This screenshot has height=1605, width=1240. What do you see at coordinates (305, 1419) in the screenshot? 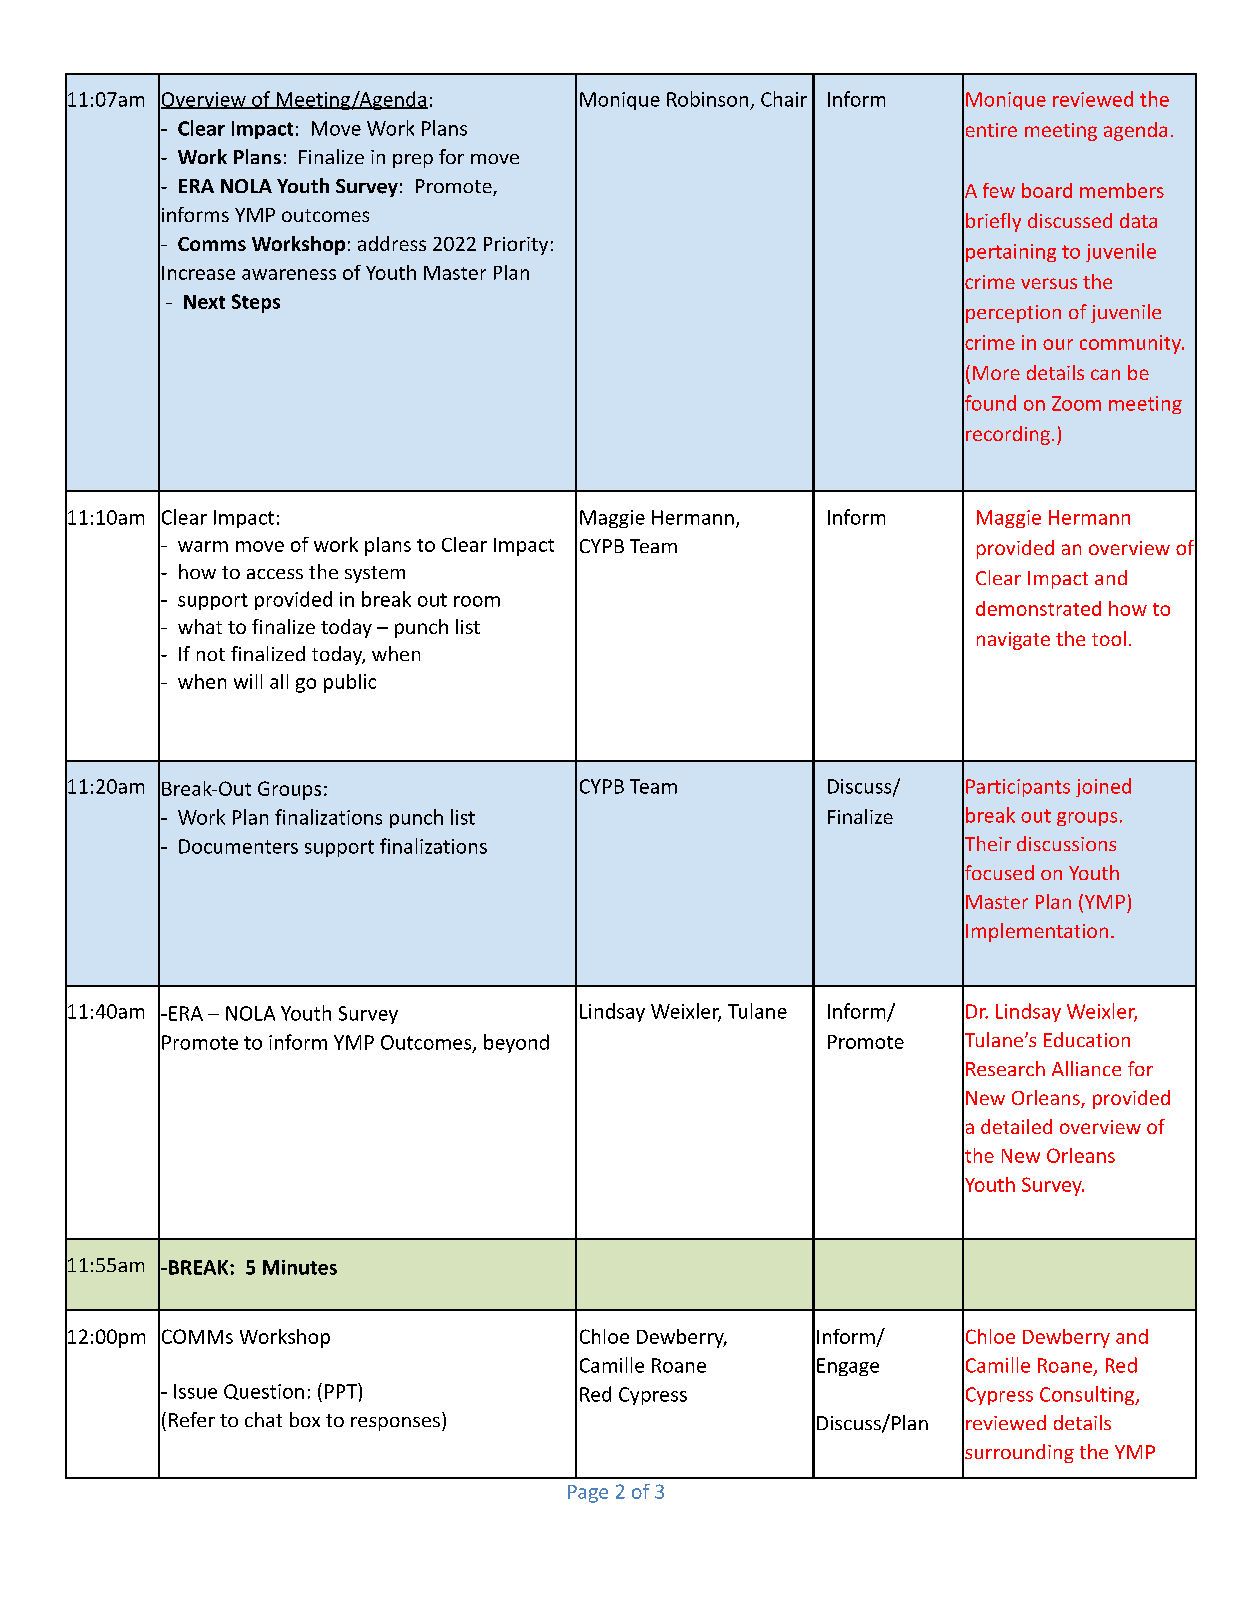
I see `box` at bounding box center [305, 1419].
